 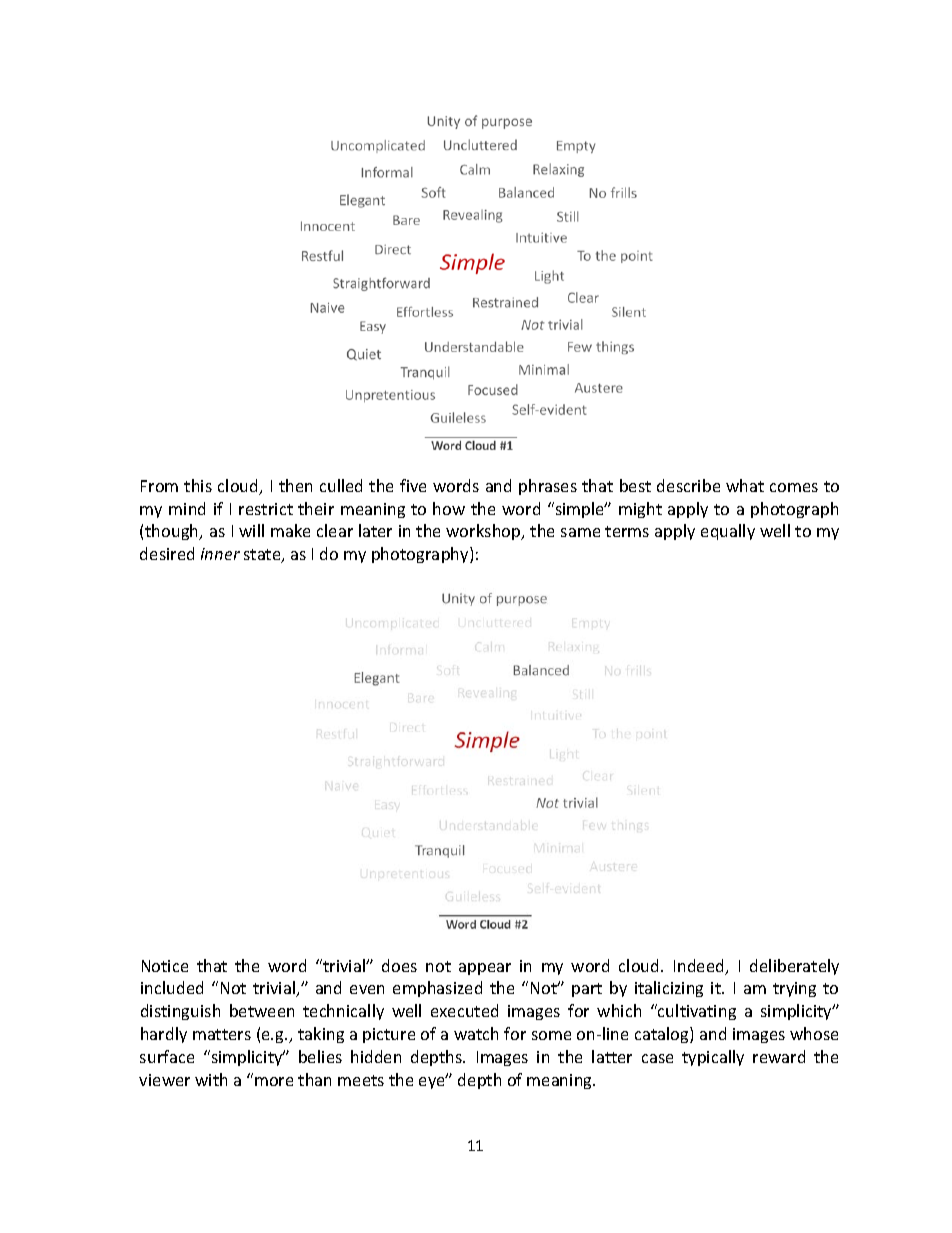 What do you see at coordinates (700, 967) in the screenshot?
I see `Indeed` at bounding box center [700, 967].
